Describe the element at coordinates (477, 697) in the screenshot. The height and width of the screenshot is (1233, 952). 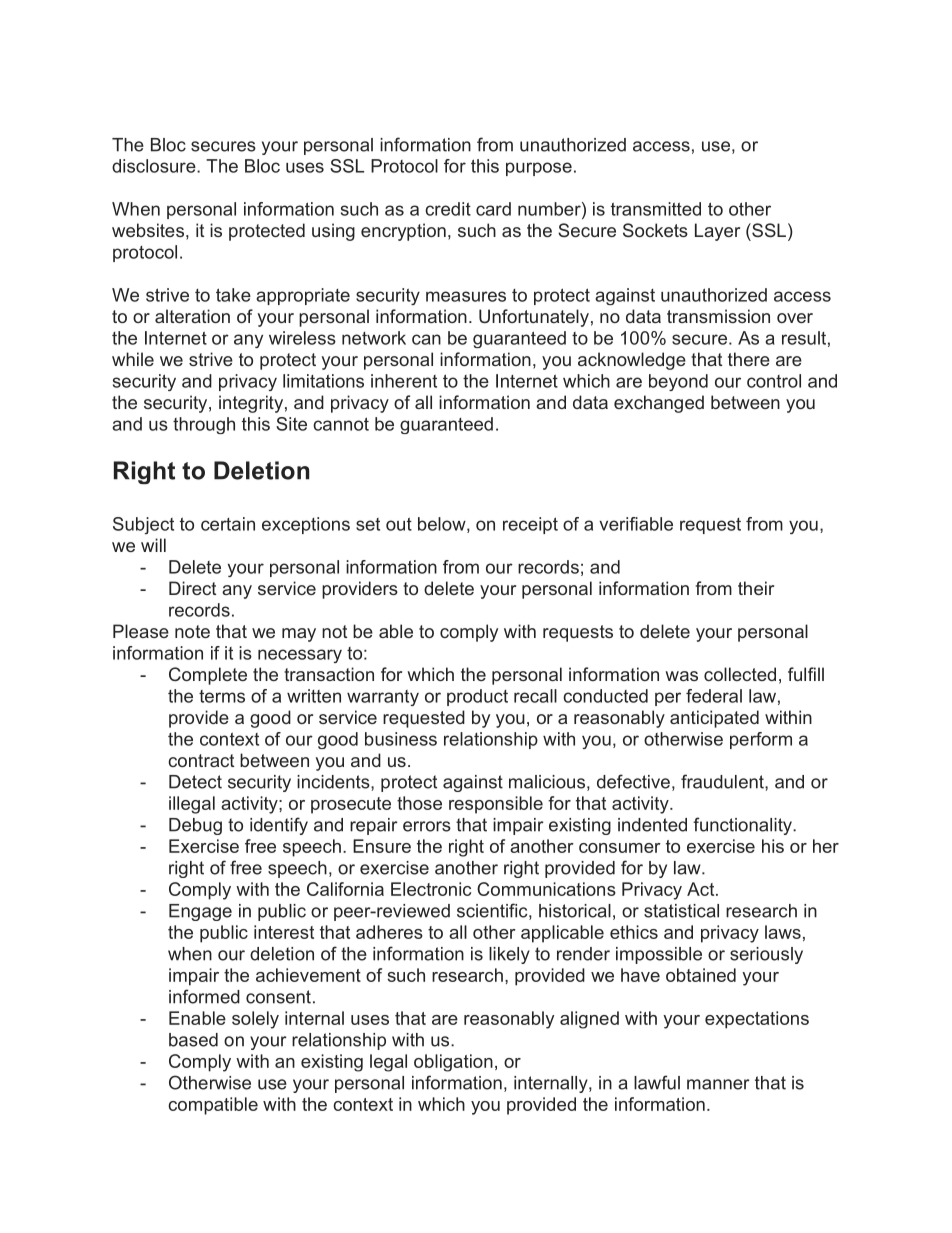
I see `product` at that location.
